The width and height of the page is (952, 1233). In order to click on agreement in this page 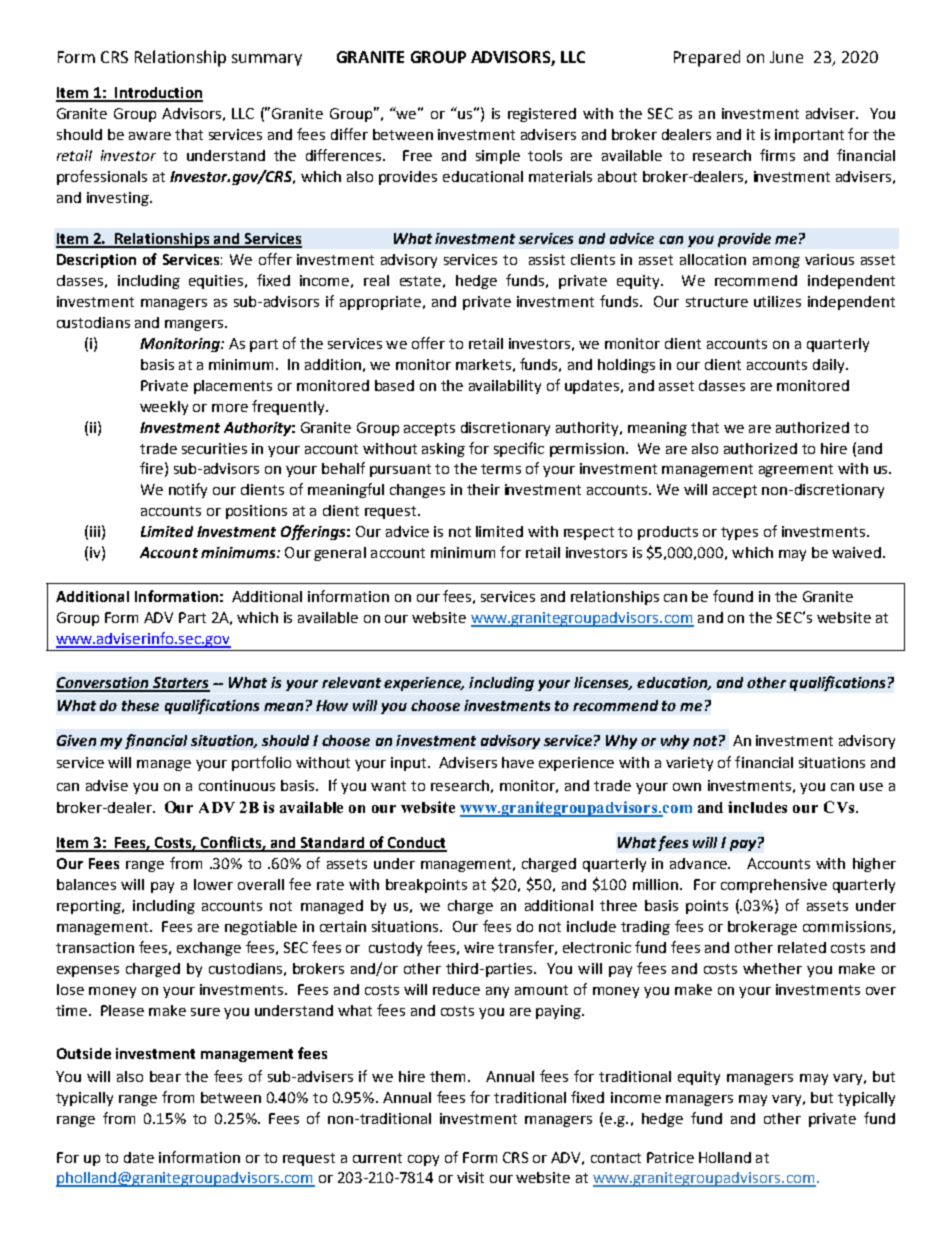, I will do `click(796, 470)`.
